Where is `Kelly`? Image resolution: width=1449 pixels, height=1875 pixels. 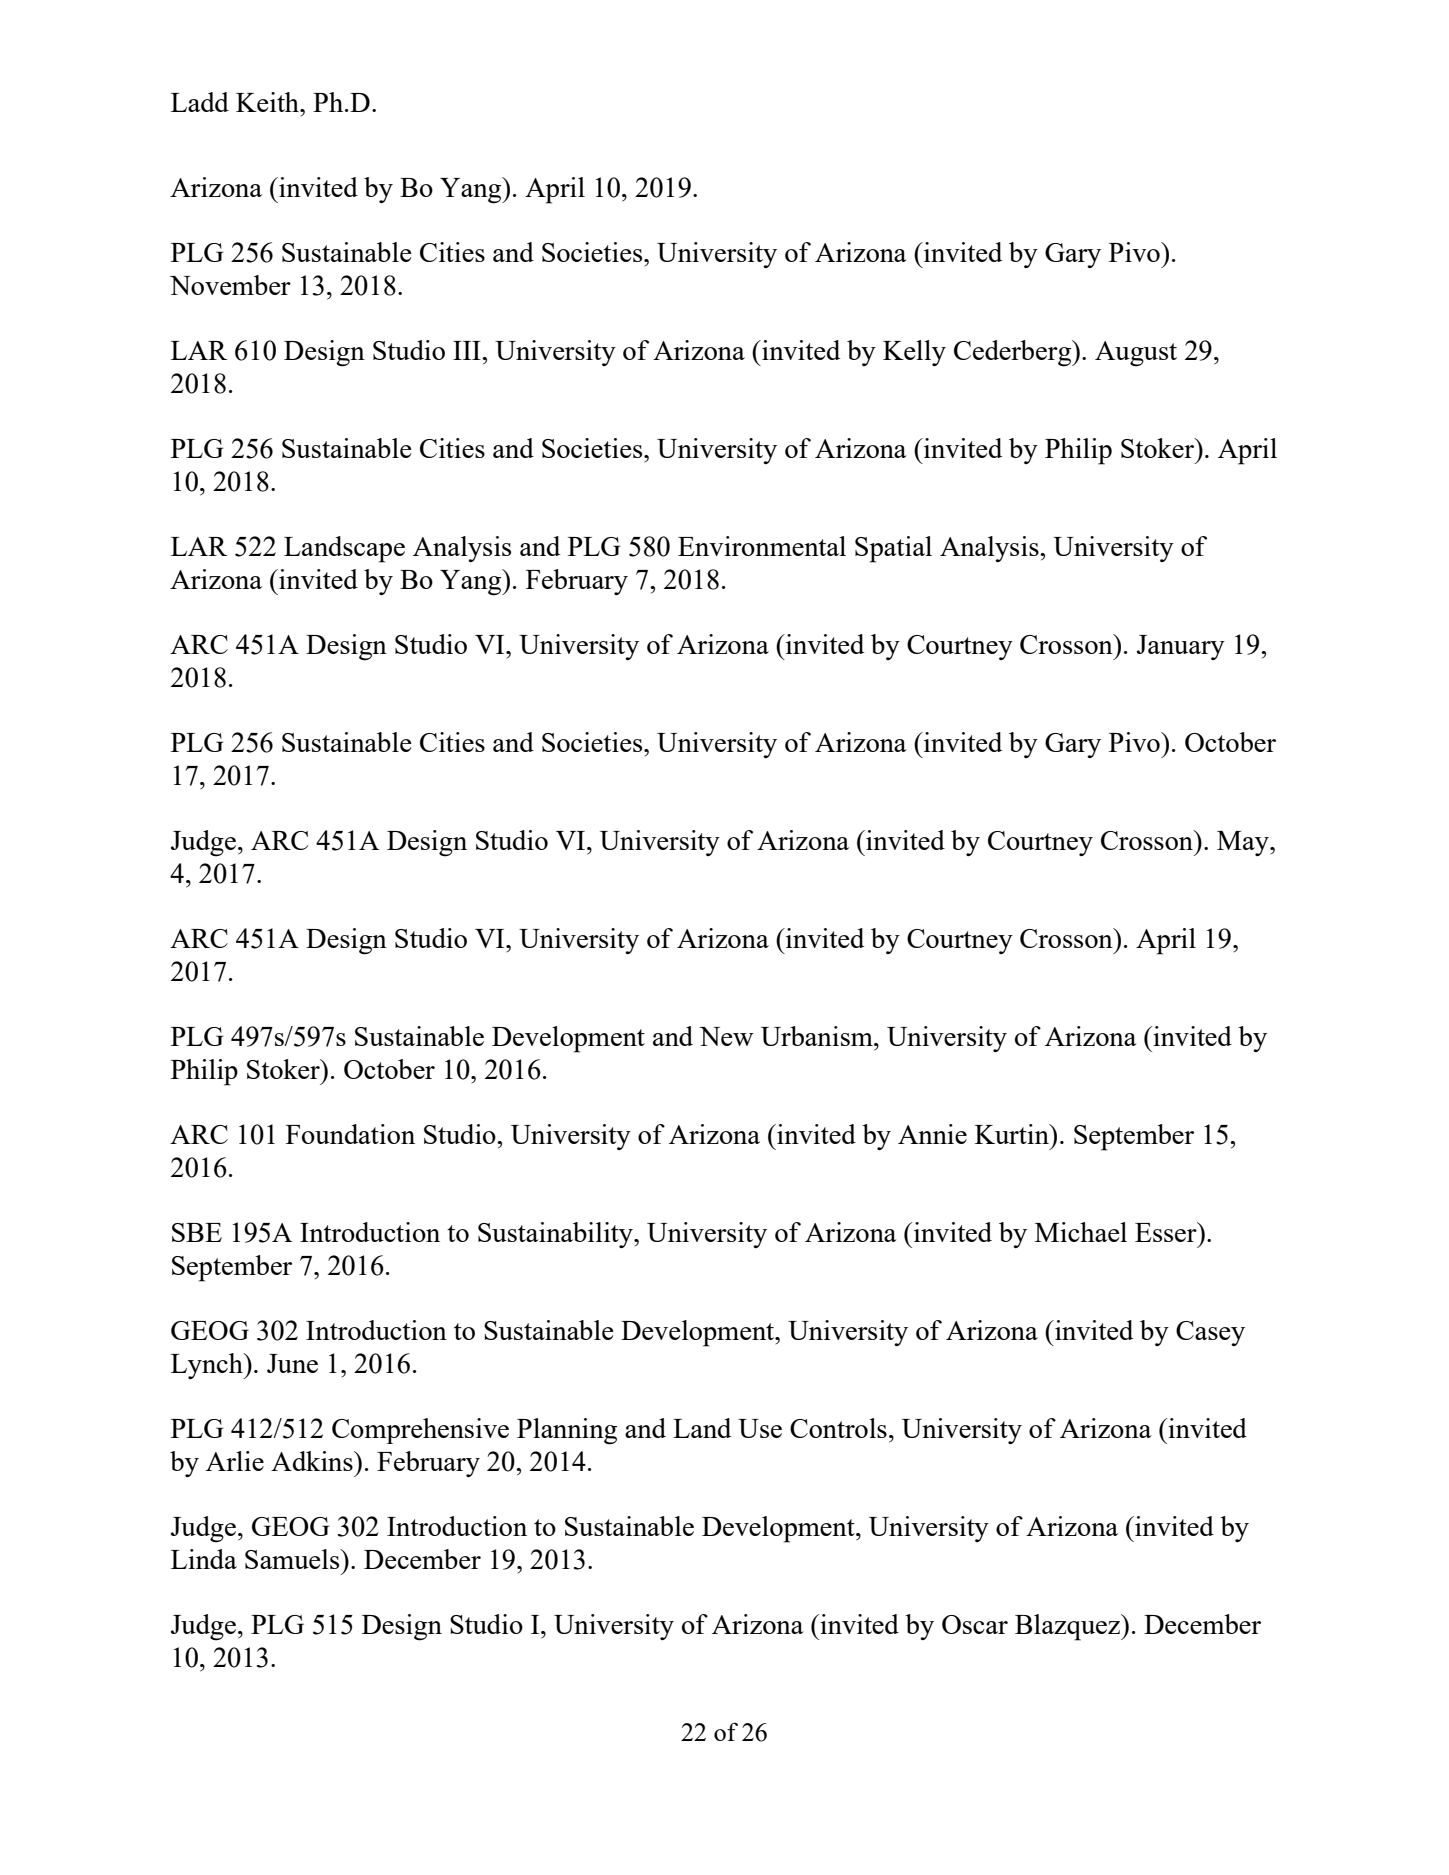 Kelly is located at coordinates (914, 353).
